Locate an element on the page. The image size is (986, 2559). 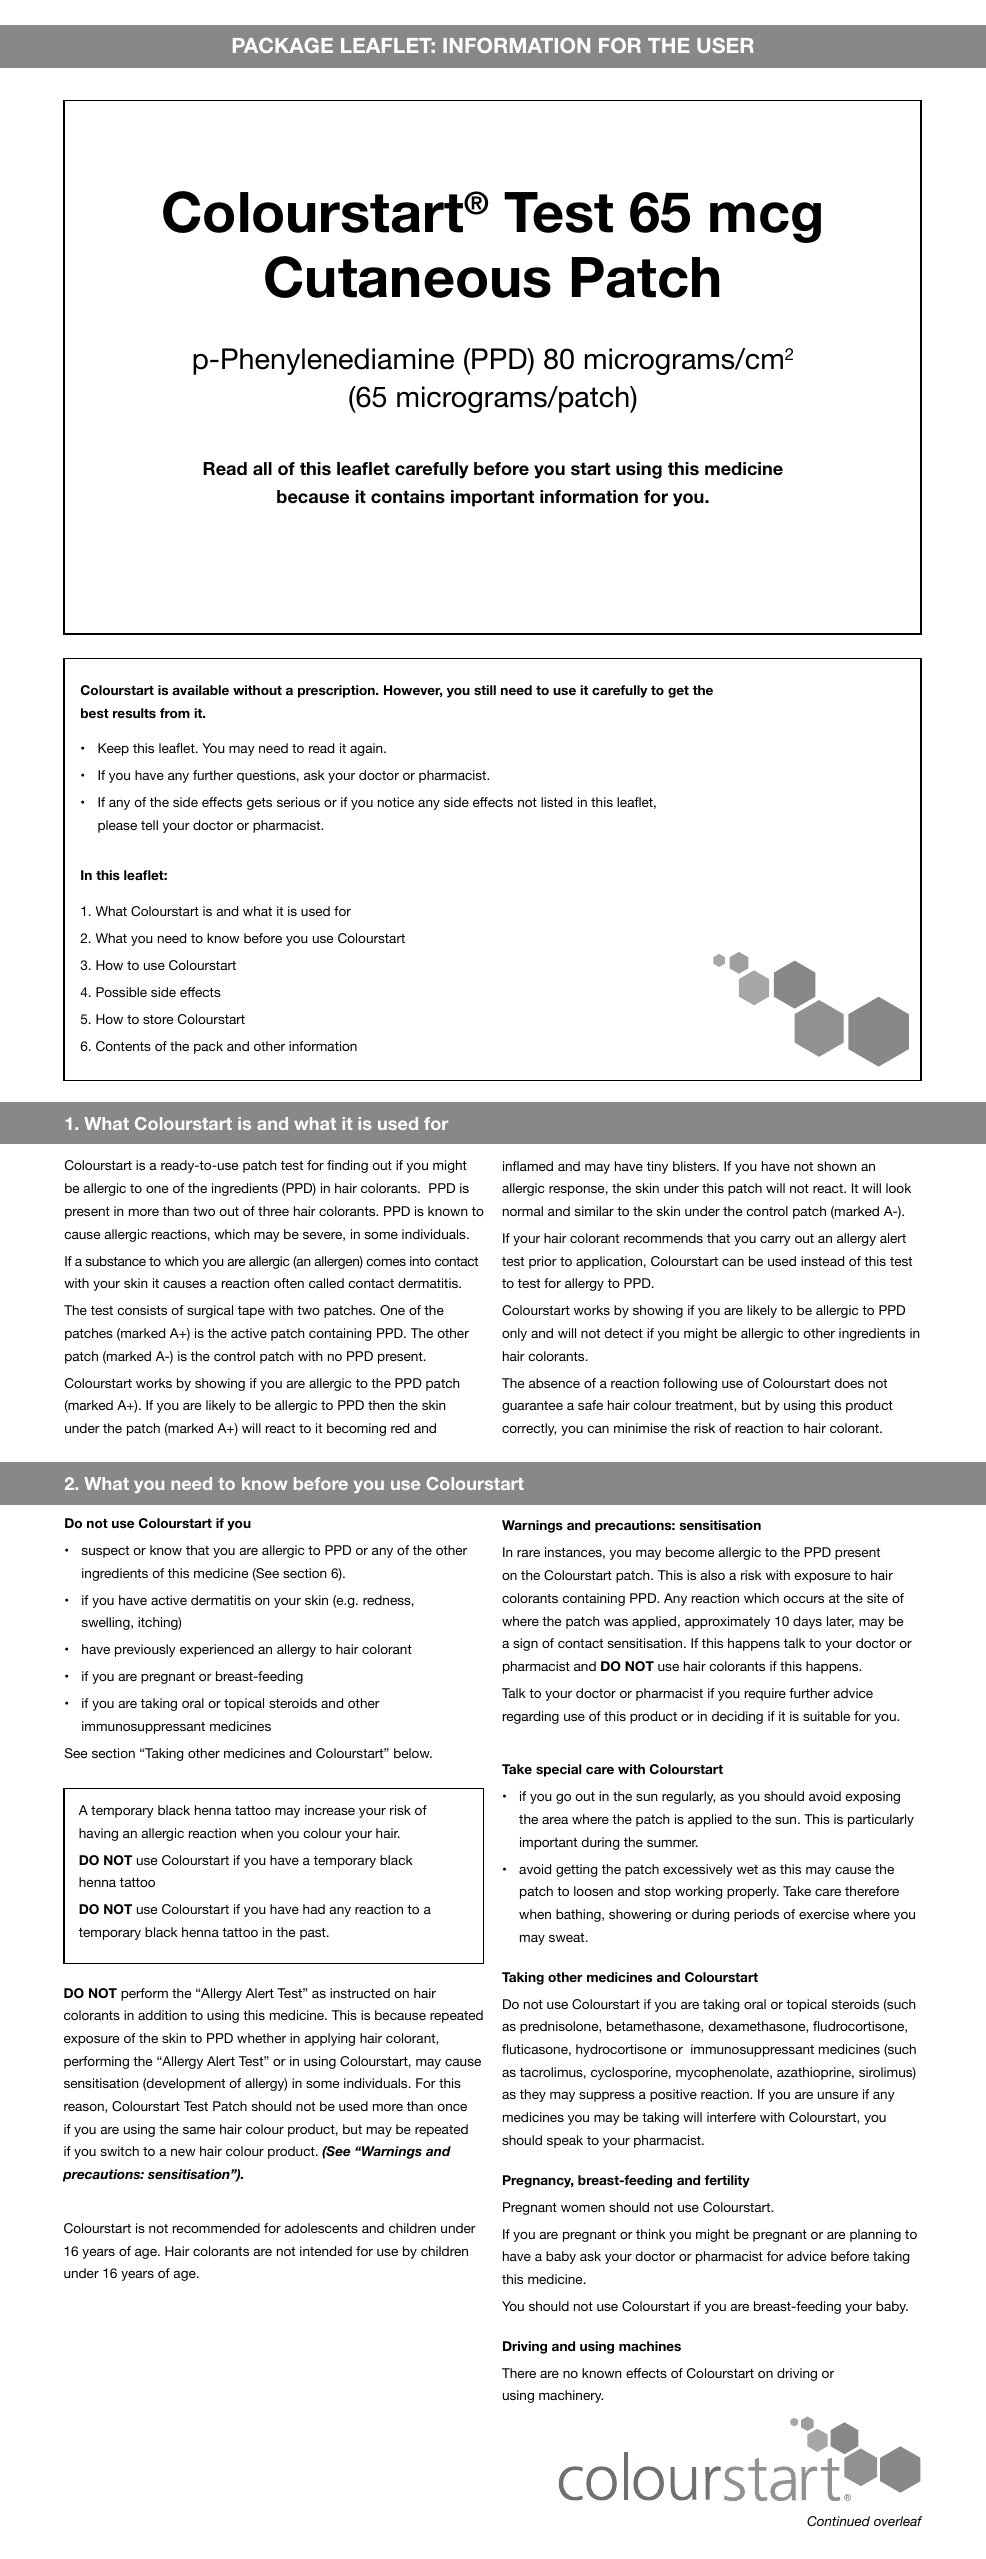
store is located at coordinates (158, 1019).
